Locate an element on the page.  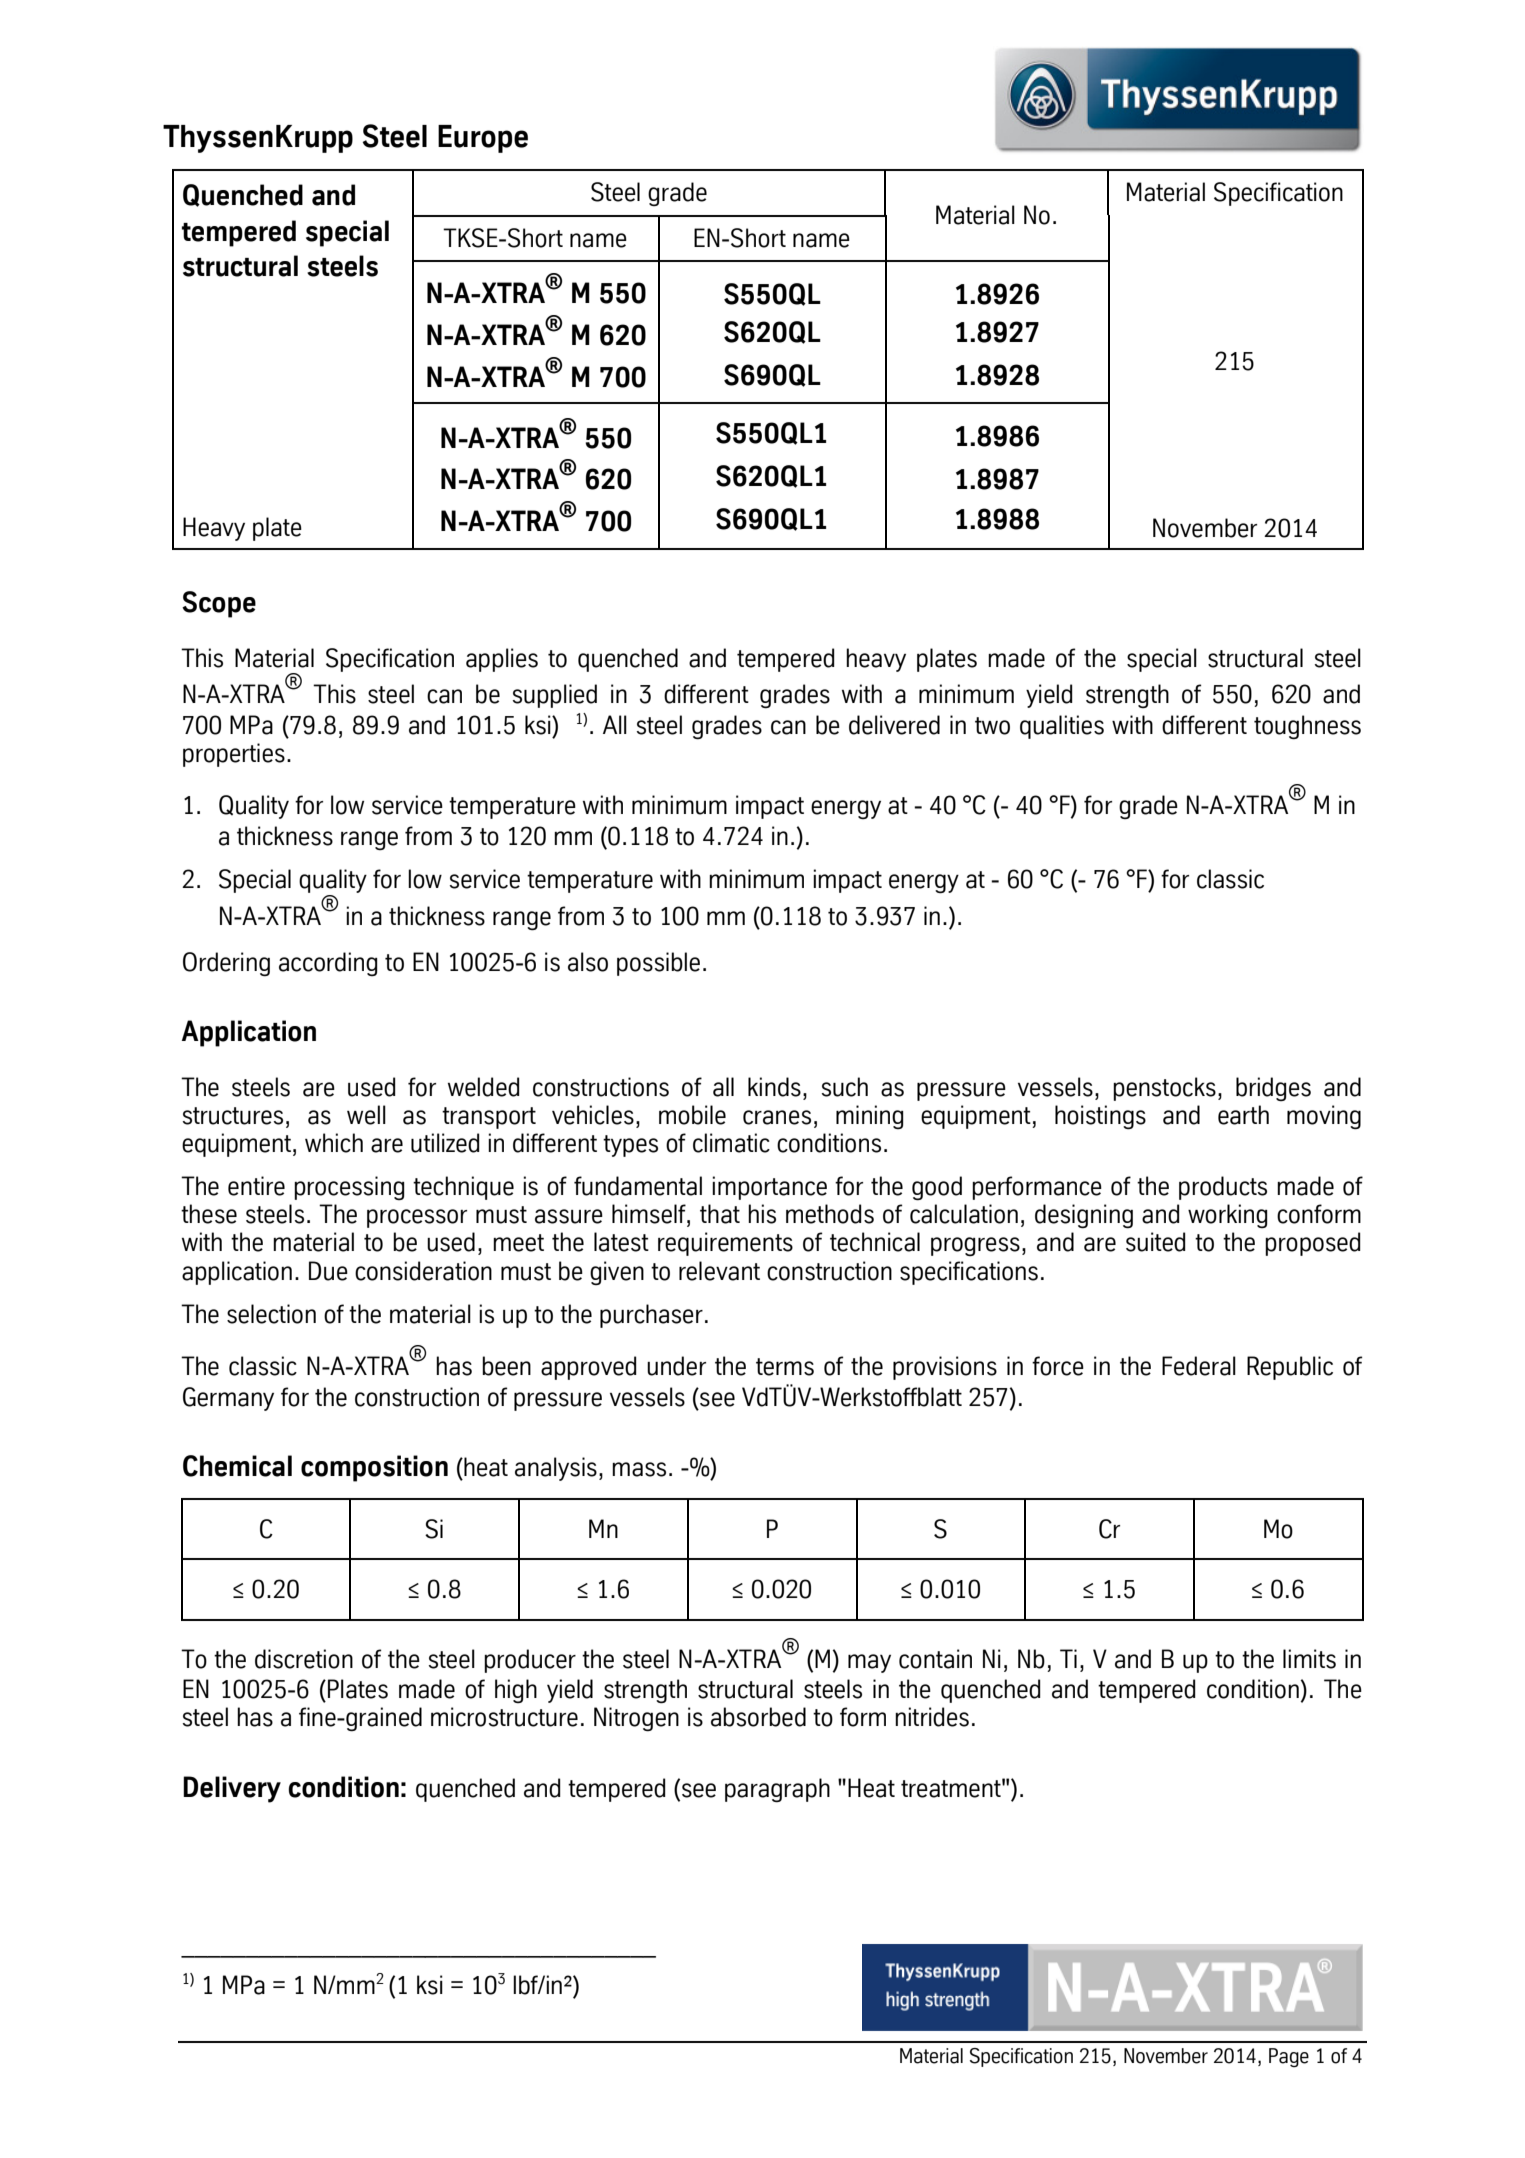
Federal is located at coordinates (1199, 1366).
